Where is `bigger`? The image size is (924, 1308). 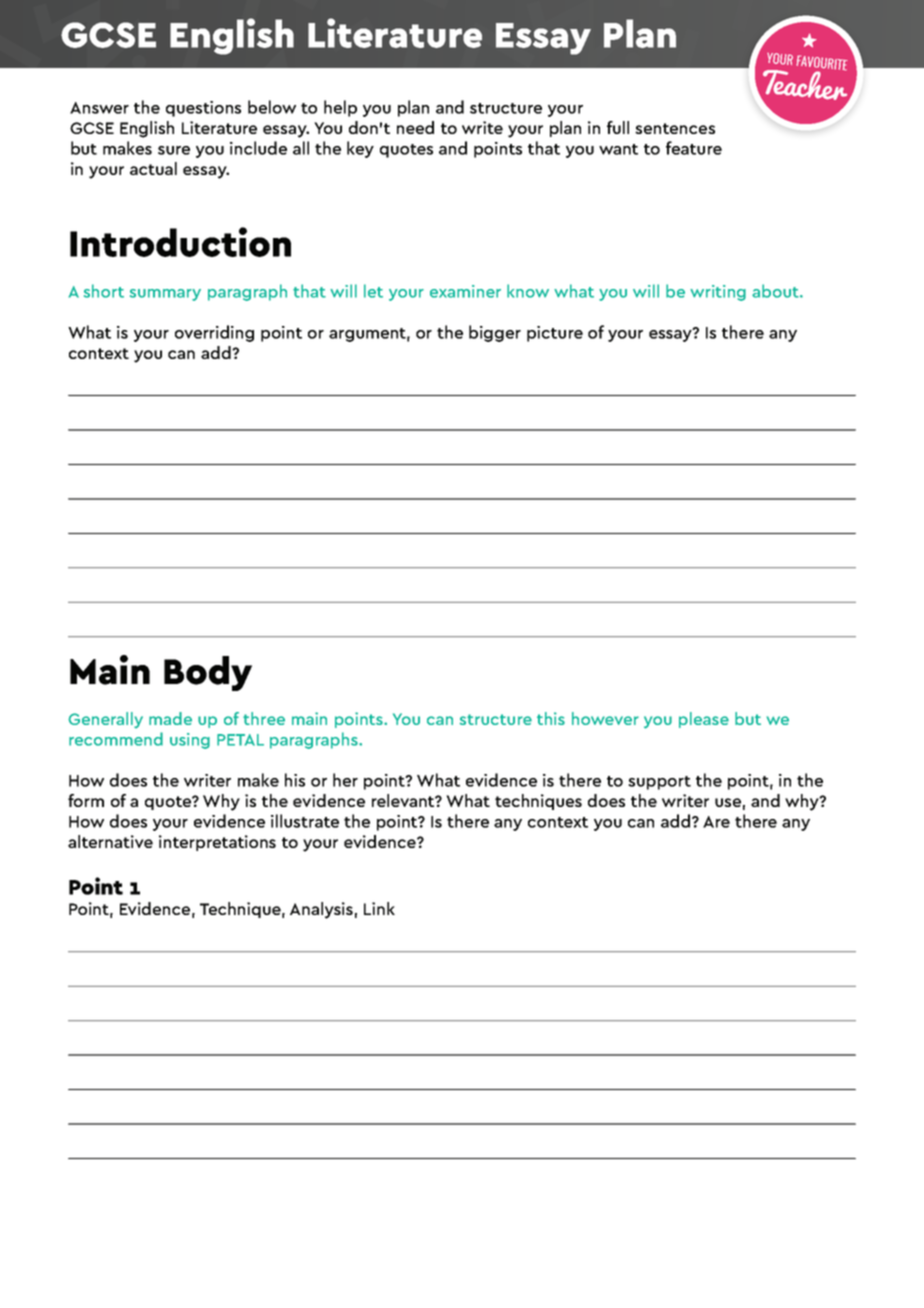 bigger is located at coordinates (495, 333).
